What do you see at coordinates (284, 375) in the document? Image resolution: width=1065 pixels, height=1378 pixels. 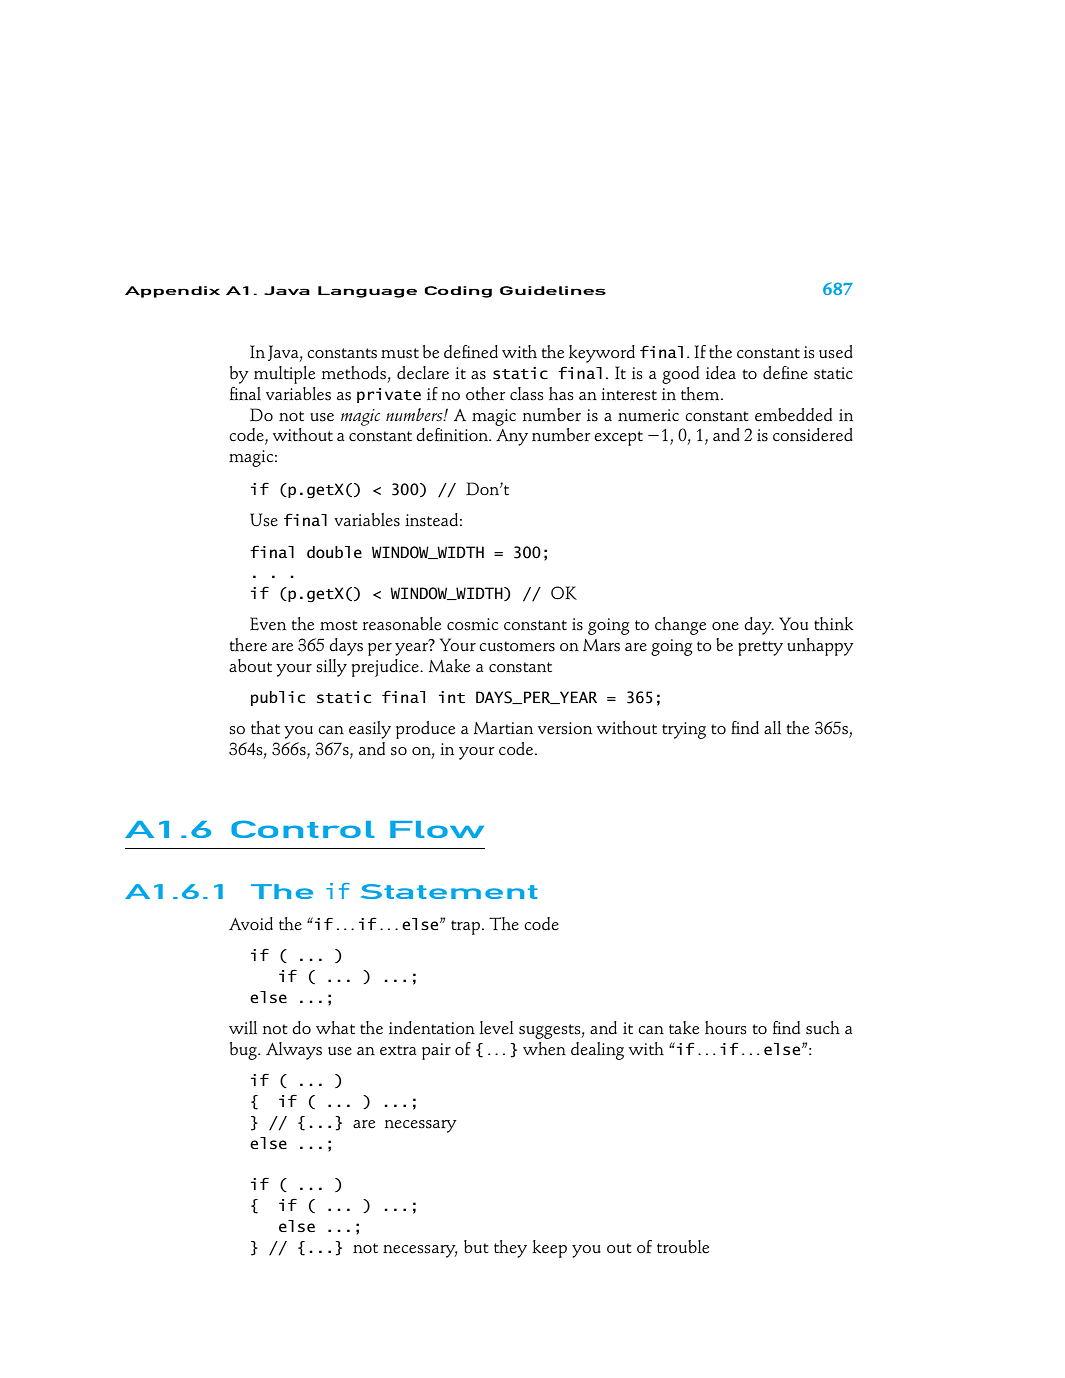 I see `multiple` at bounding box center [284, 375].
